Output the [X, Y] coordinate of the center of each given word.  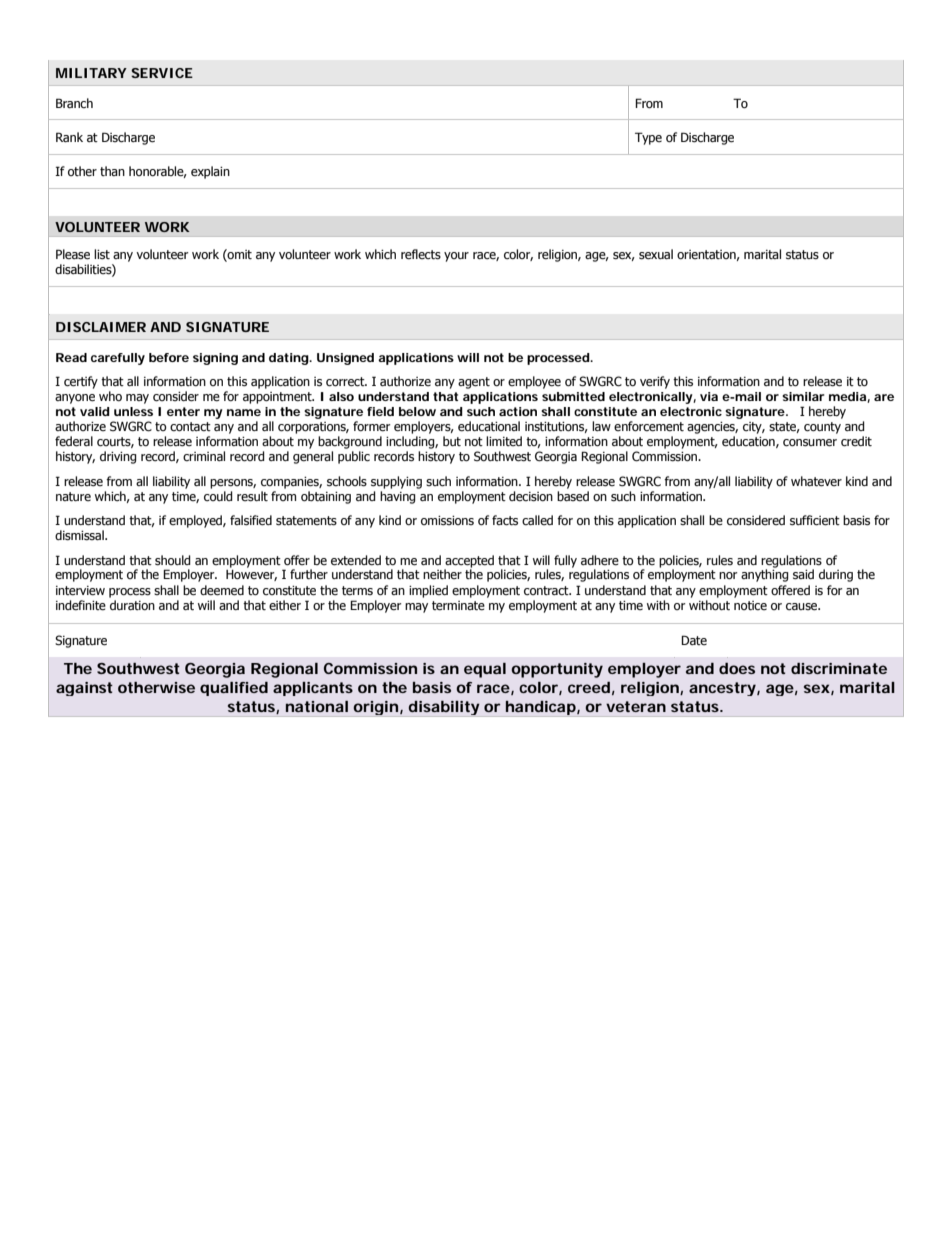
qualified [234, 689]
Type [648, 138]
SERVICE [162, 73]
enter [183, 411]
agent [474, 383]
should [173, 560]
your [456, 257]
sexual [656, 254]
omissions [447, 521]
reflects [421, 254]
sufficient [815, 520]
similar [803, 396]
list [102, 254]
